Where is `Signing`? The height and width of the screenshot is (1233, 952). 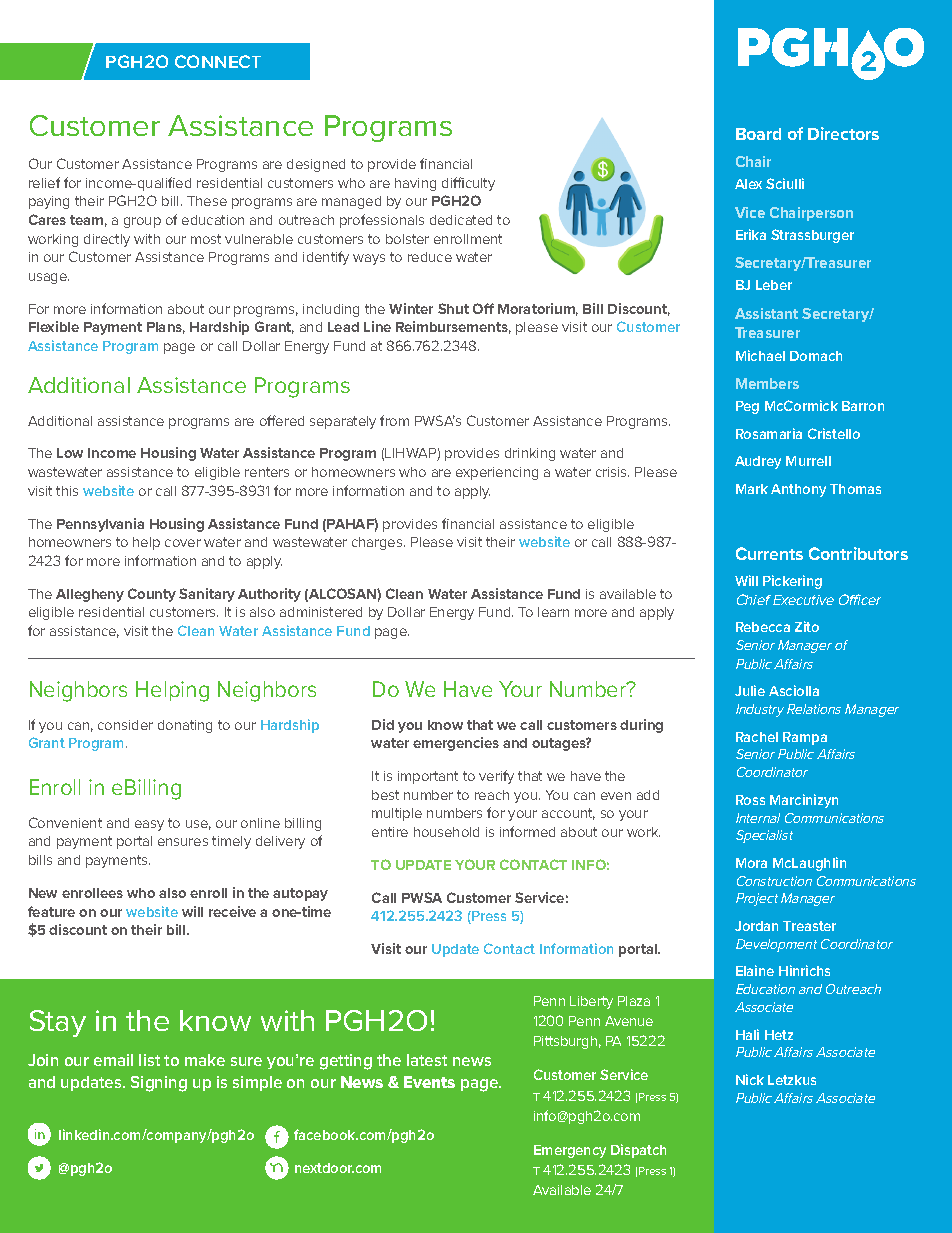
Signing is located at coordinates (159, 1084).
